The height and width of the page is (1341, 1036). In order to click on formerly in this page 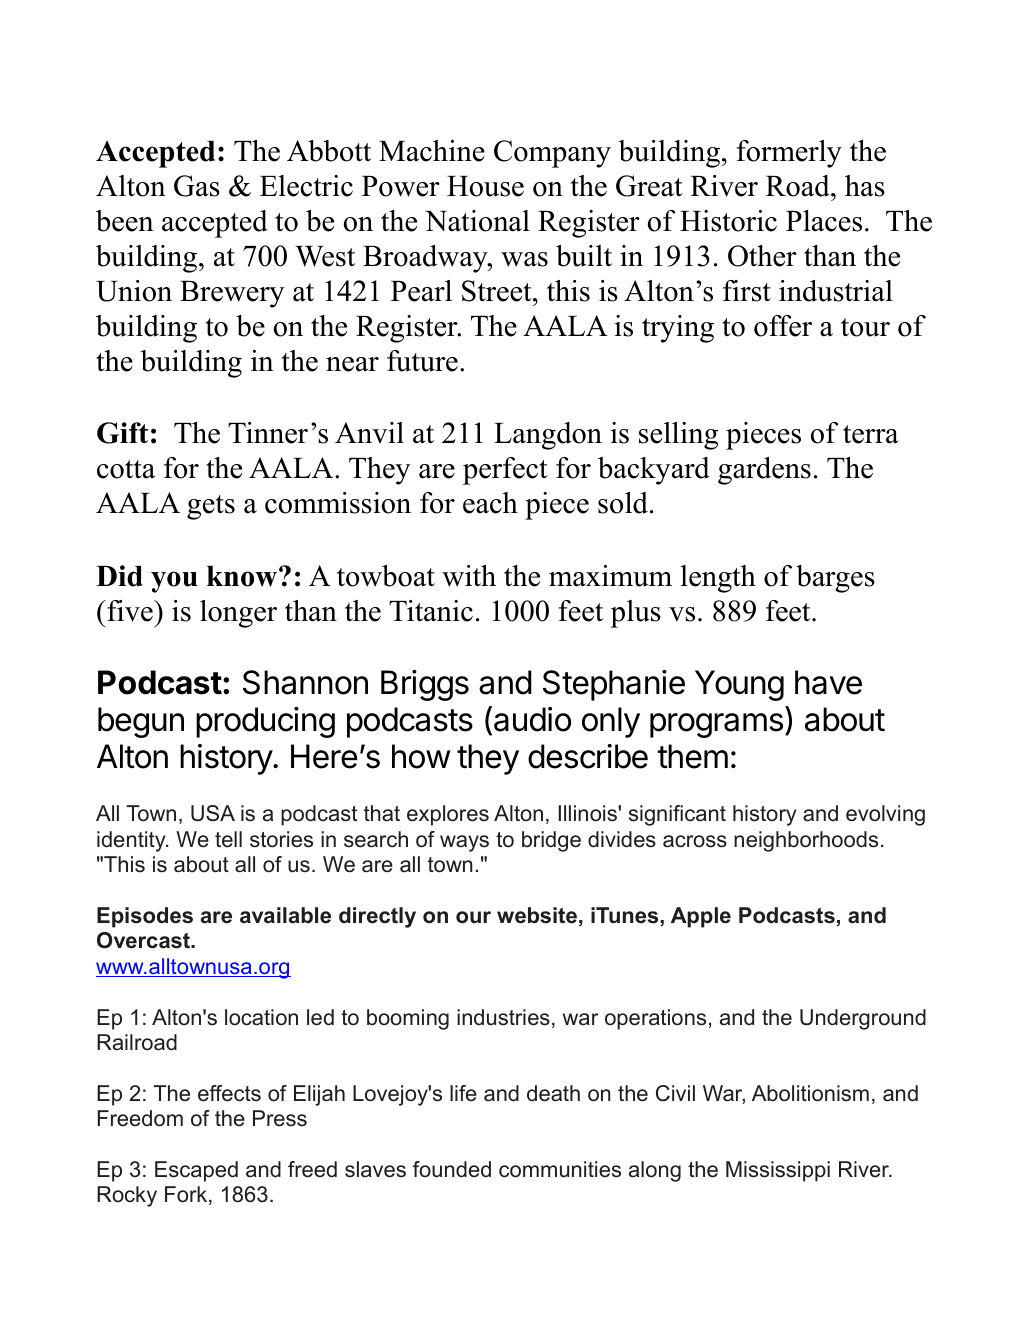, I will do `click(789, 154)`.
